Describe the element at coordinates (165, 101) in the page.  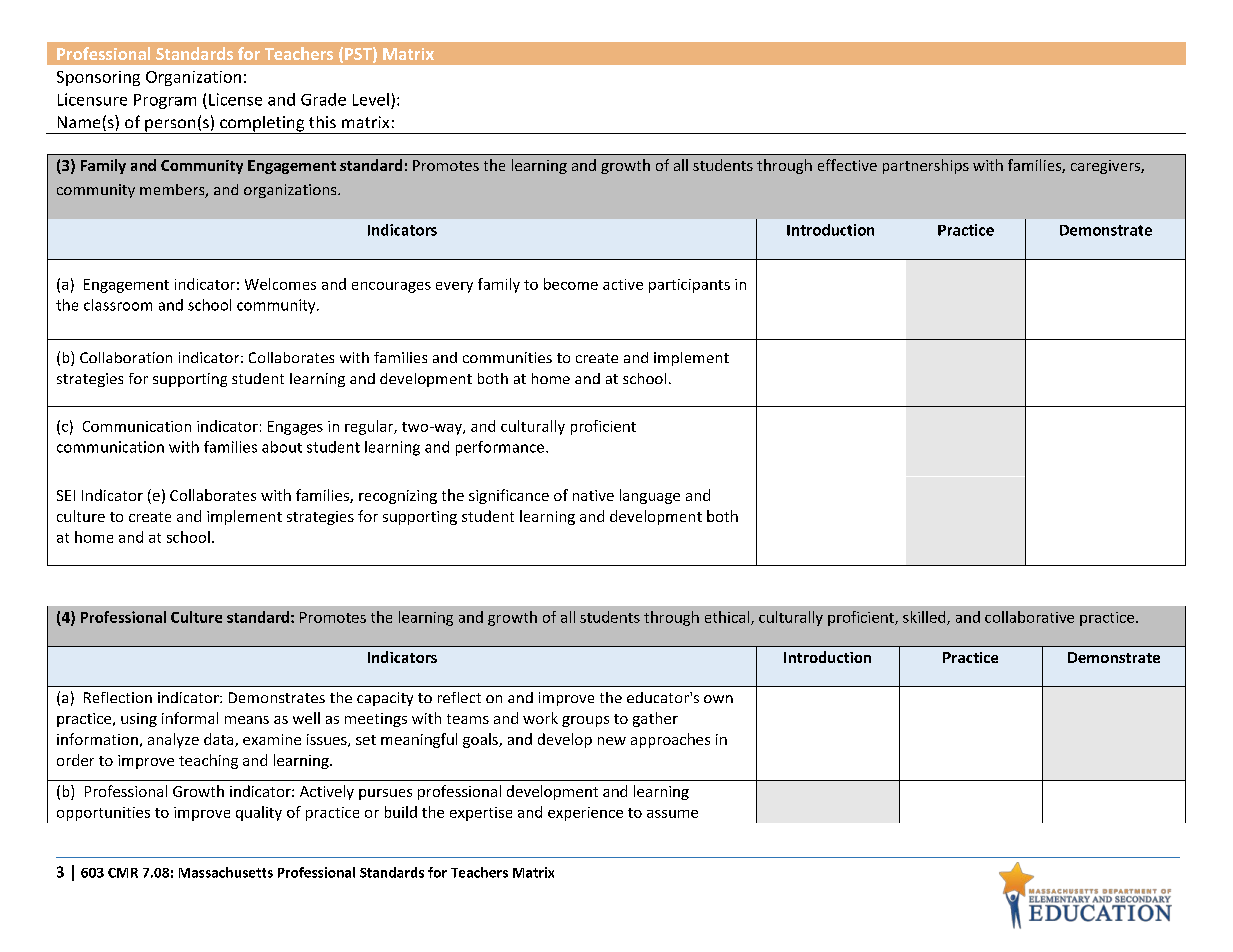
I see `Program` at that location.
